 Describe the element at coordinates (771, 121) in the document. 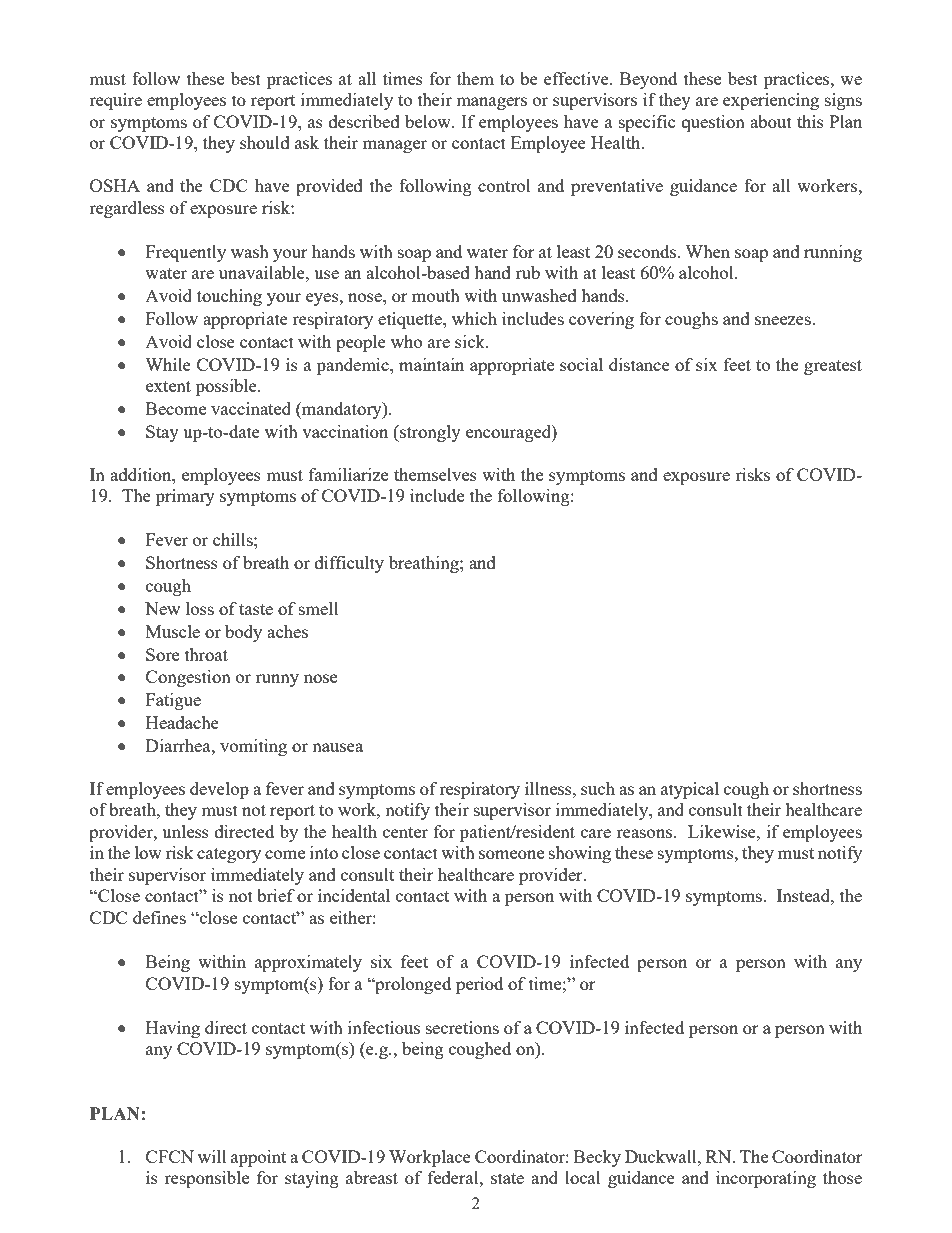

I see `about` at that location.
